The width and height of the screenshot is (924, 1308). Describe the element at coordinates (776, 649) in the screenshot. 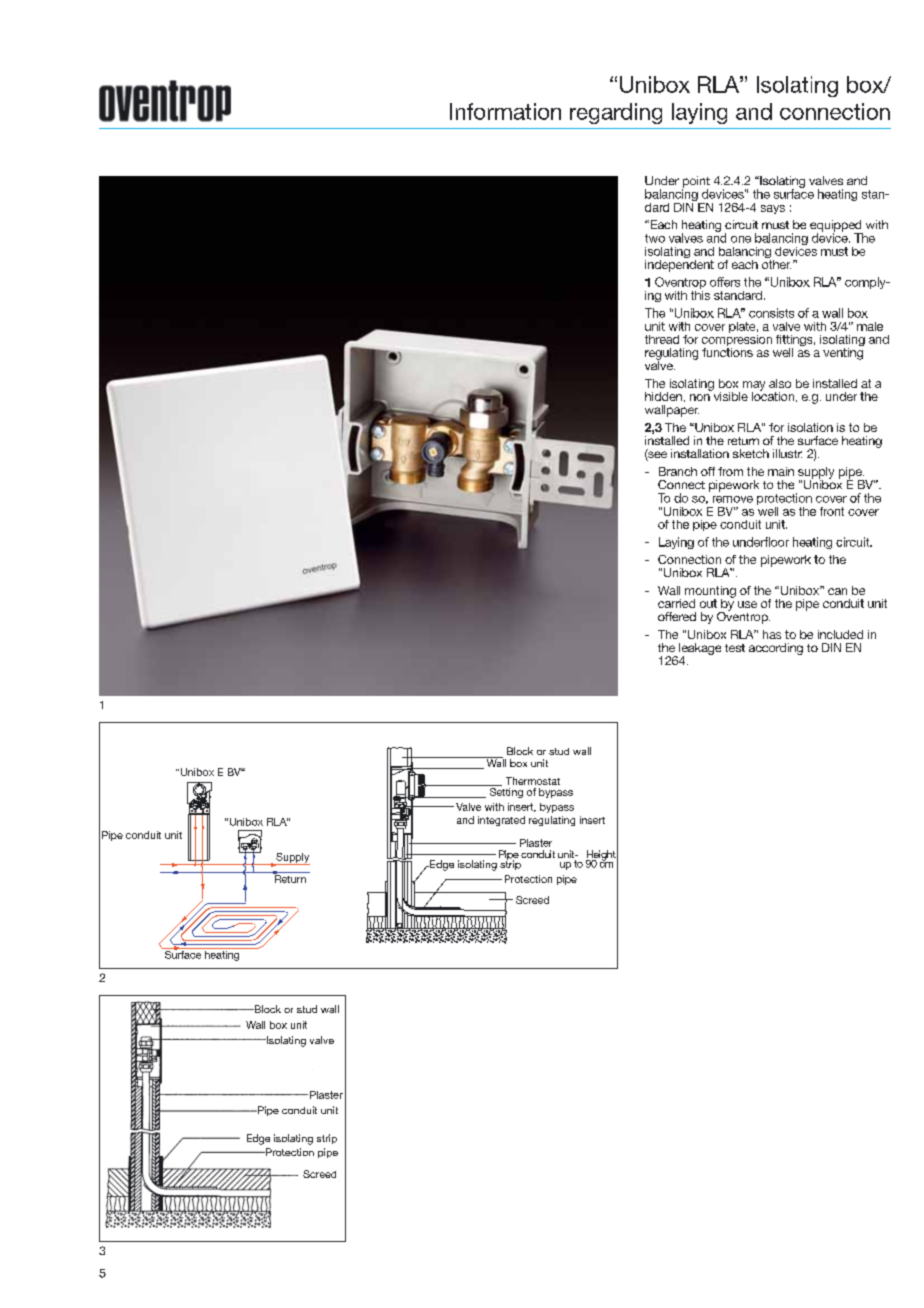

I see `according` at that location.
